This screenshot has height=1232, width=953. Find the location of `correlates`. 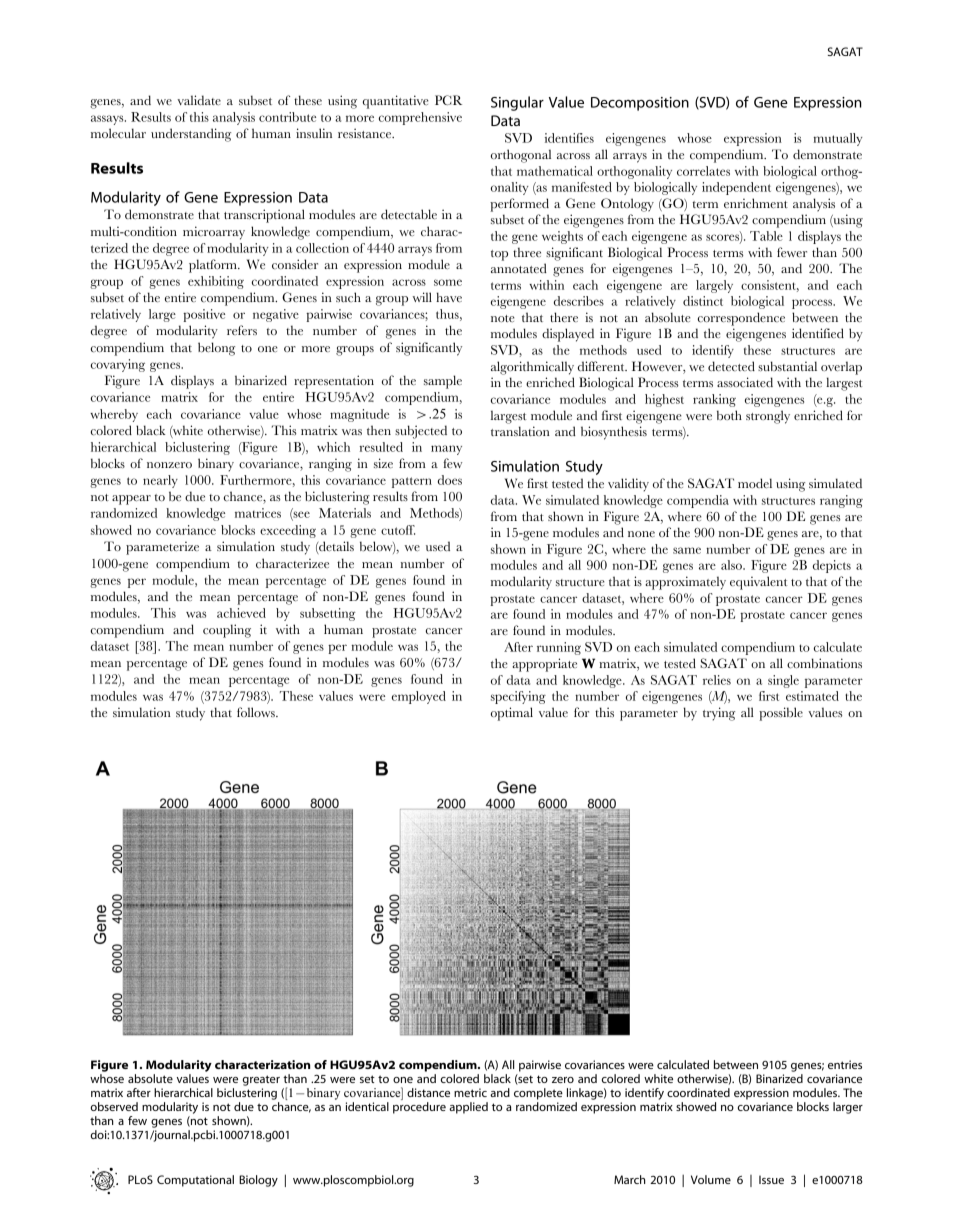

correlates is located at coordinates (703, 171).
